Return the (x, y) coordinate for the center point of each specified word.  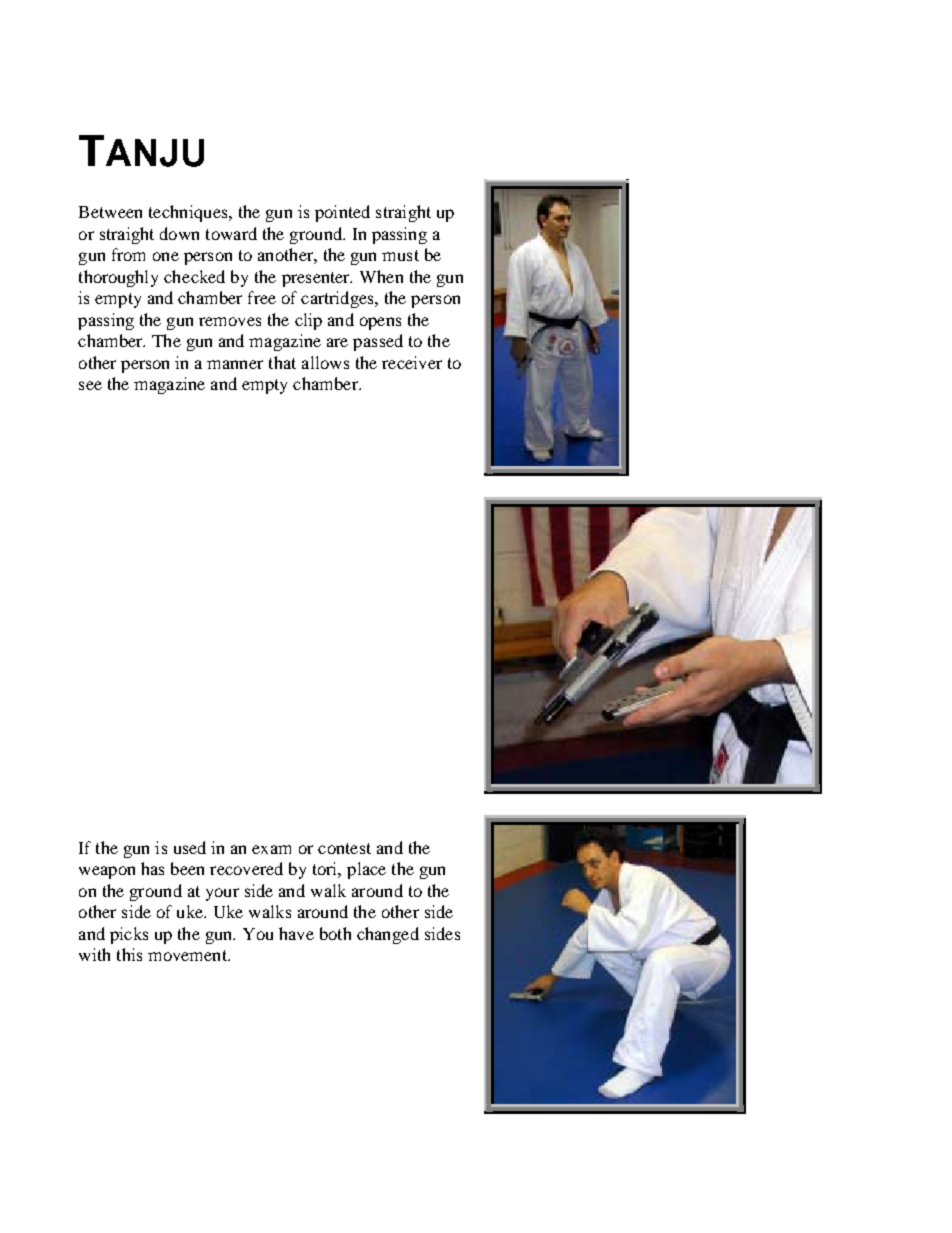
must (400, 255)
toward (231, 233)
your (222, 894)
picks (129, 935)
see (90, 385)
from (128, 254)
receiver (412, 362)
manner (235, 364)
